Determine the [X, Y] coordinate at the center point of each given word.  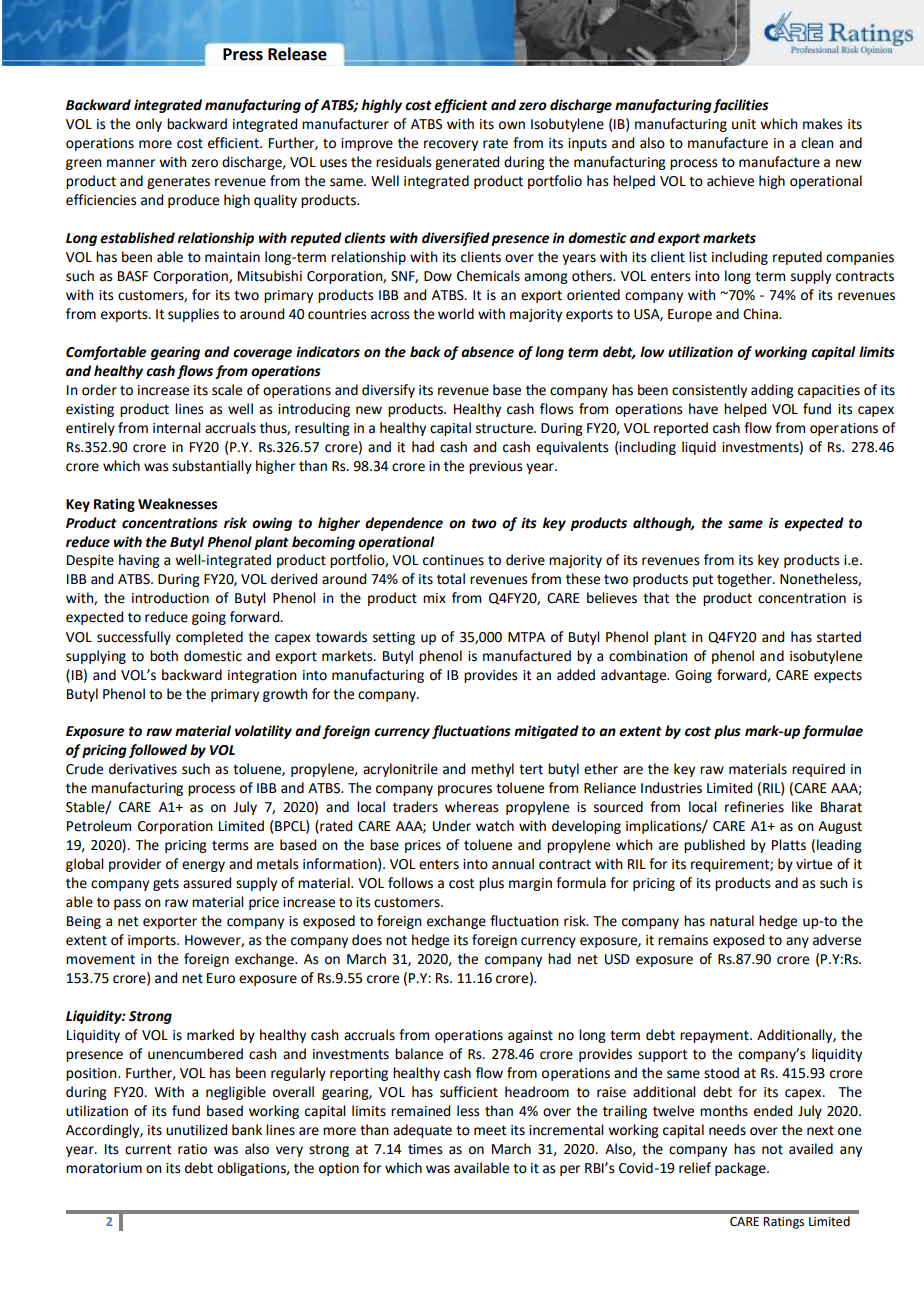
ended [773, 1111]
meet [490, 1130]
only [149, 125]
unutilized [196, 1130]
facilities [741, 106]
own [512, 125]
